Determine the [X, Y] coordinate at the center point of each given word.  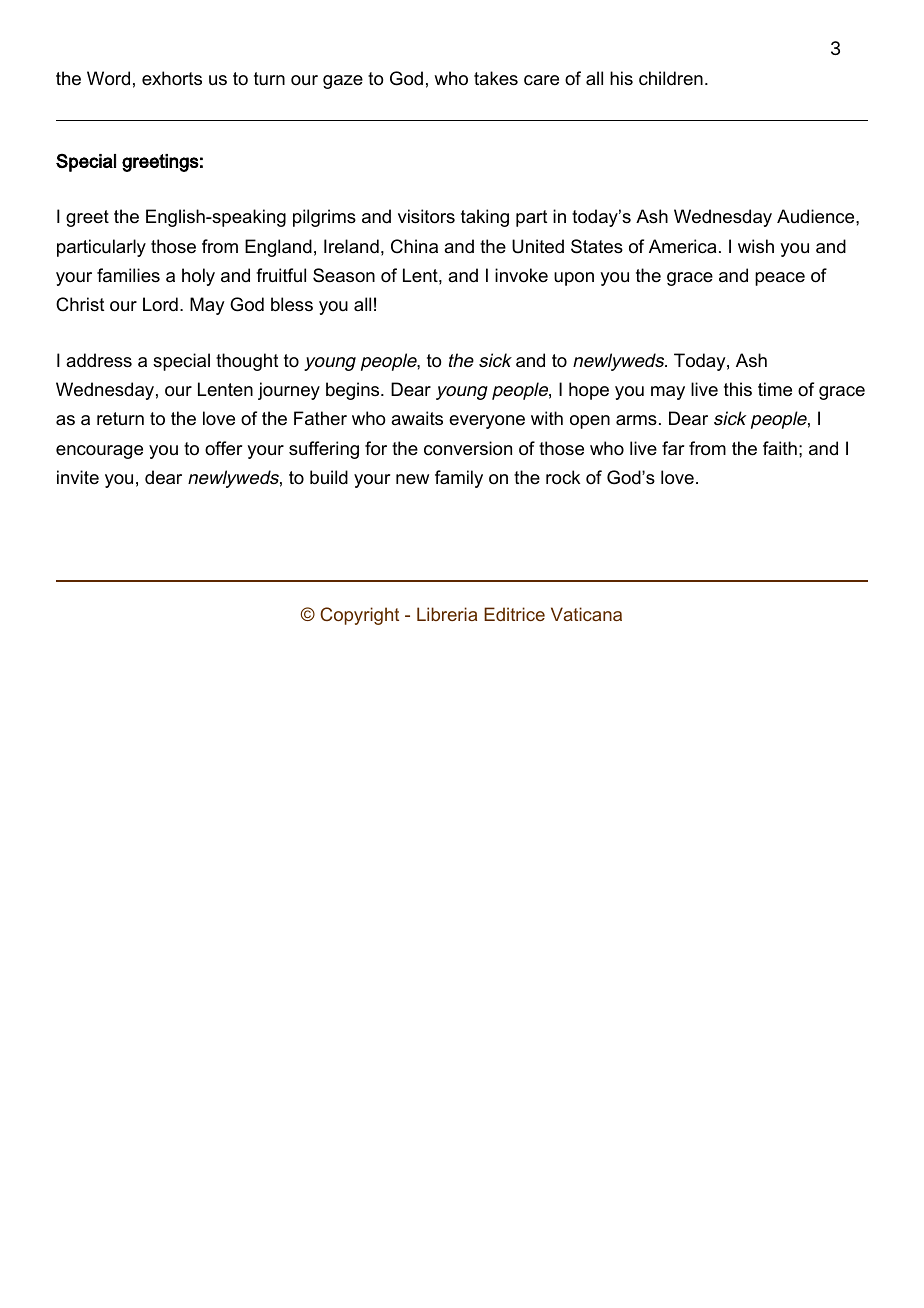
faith [780, 448]
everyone [487, 422]
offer [223, 448]
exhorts [172, 78]
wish [756, 246]
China [414, 246]
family [459, 479]
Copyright [359, 616]
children [671, 78]
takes [496, 78]
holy [198, 277]
